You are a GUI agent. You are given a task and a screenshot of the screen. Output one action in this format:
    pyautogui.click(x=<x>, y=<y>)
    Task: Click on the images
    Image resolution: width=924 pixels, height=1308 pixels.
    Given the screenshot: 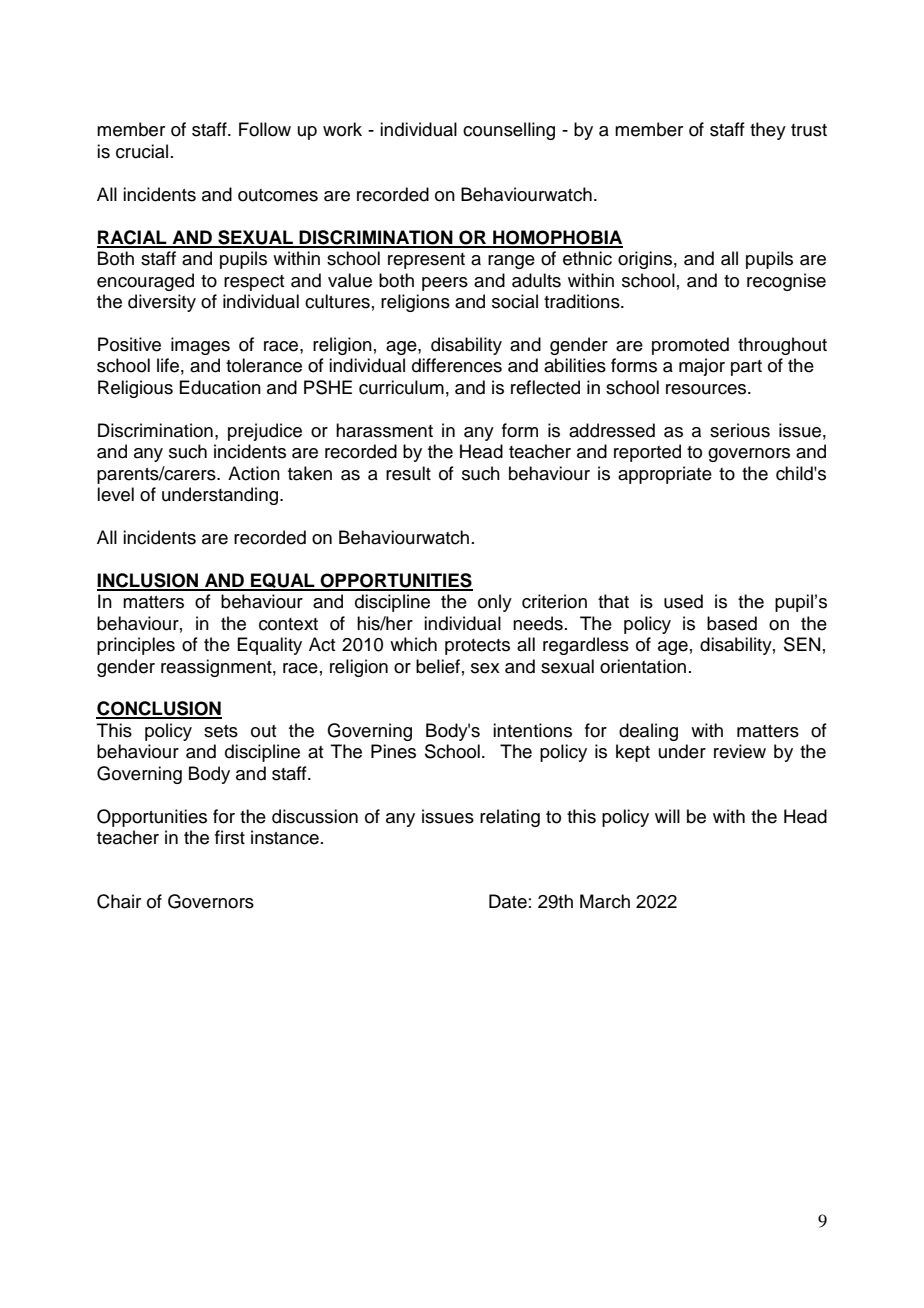 What is the action you would take?
    pyautogui.click(x=200, y=346)
